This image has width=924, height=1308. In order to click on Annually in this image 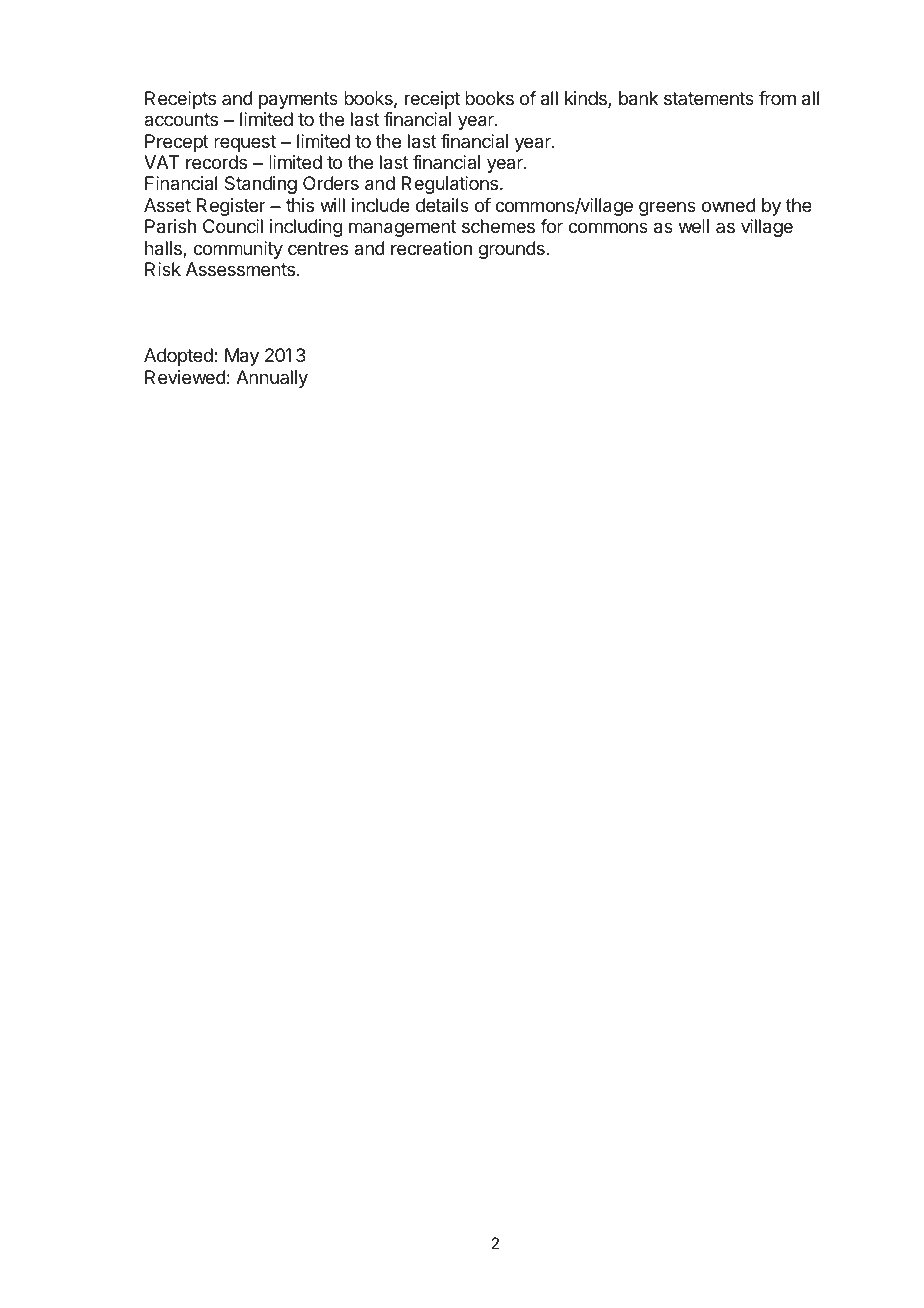, I will do `click(272, 379)`.
